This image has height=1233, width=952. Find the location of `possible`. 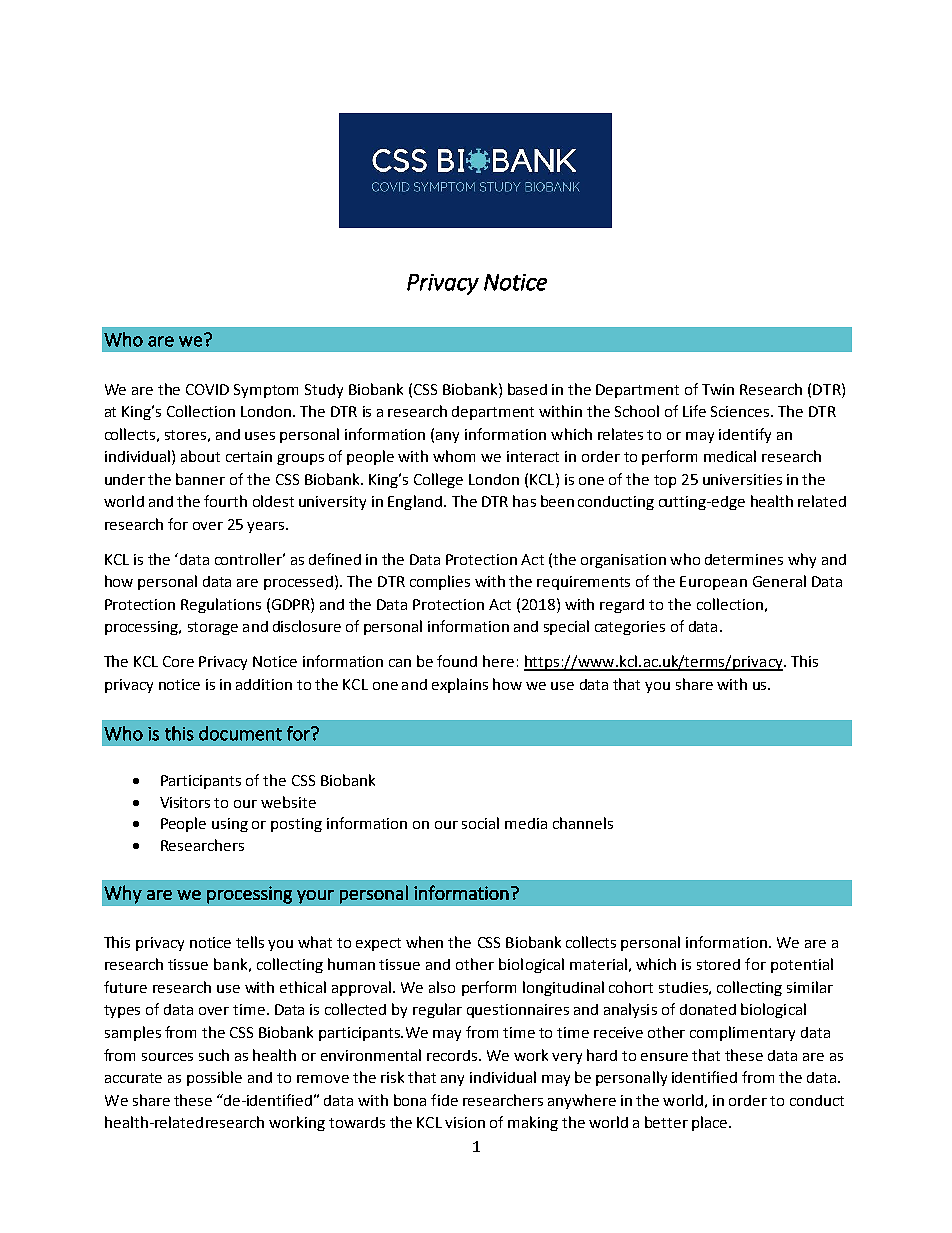

possible is located at coordinates (214, 1078).
